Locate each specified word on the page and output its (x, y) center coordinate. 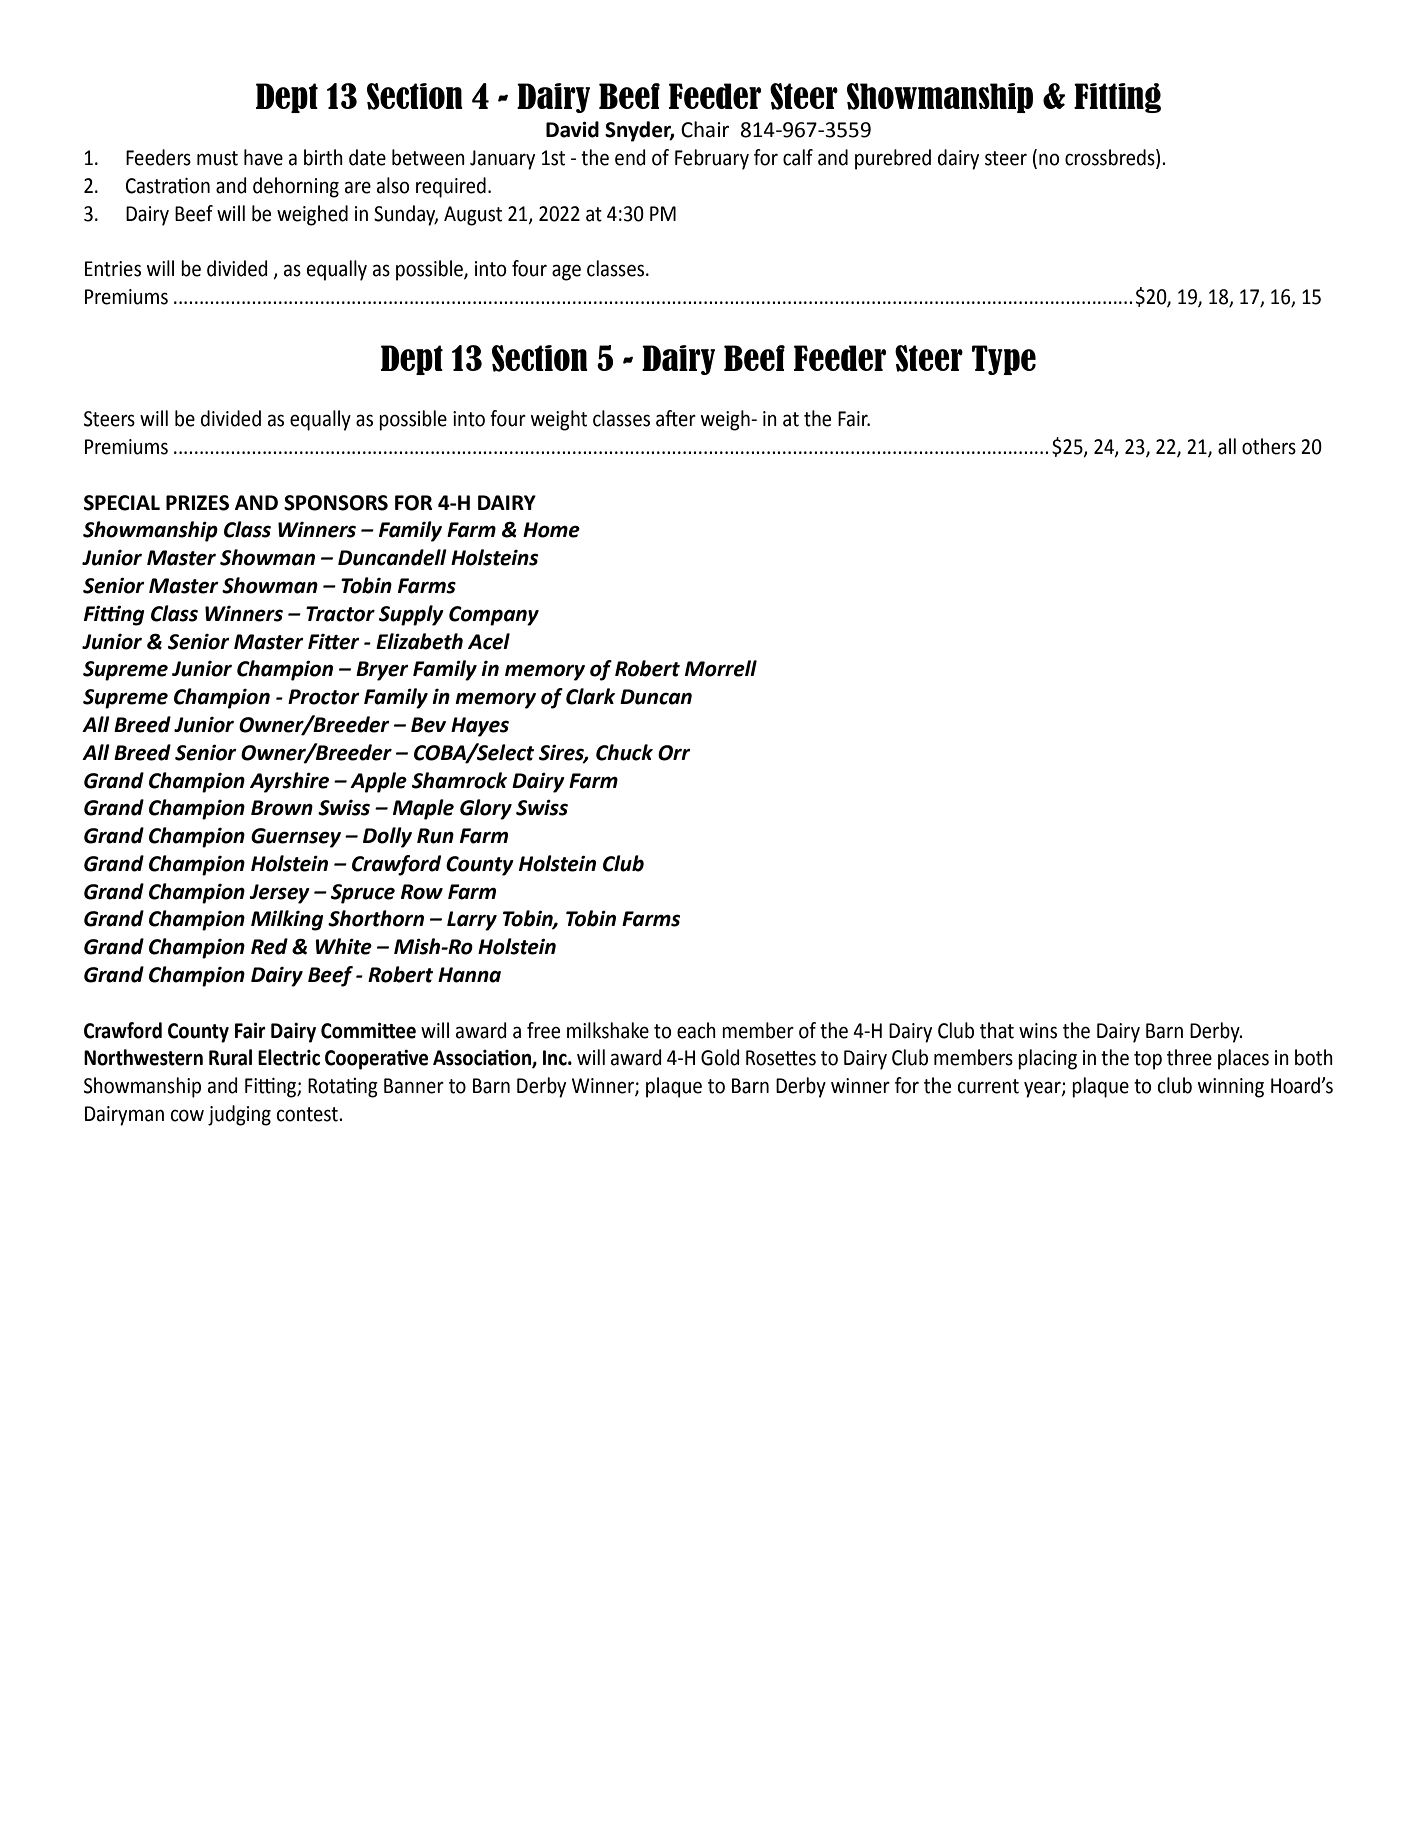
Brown (282, 808)
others (1269, 446)
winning (1231, 1088)
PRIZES (197, 503)
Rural (230, 1057)
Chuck (624, 752)
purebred (893, 159)
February (712, 159)
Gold (720, 1057)
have (263, 157)
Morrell (721, 668)
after (676, 418)
